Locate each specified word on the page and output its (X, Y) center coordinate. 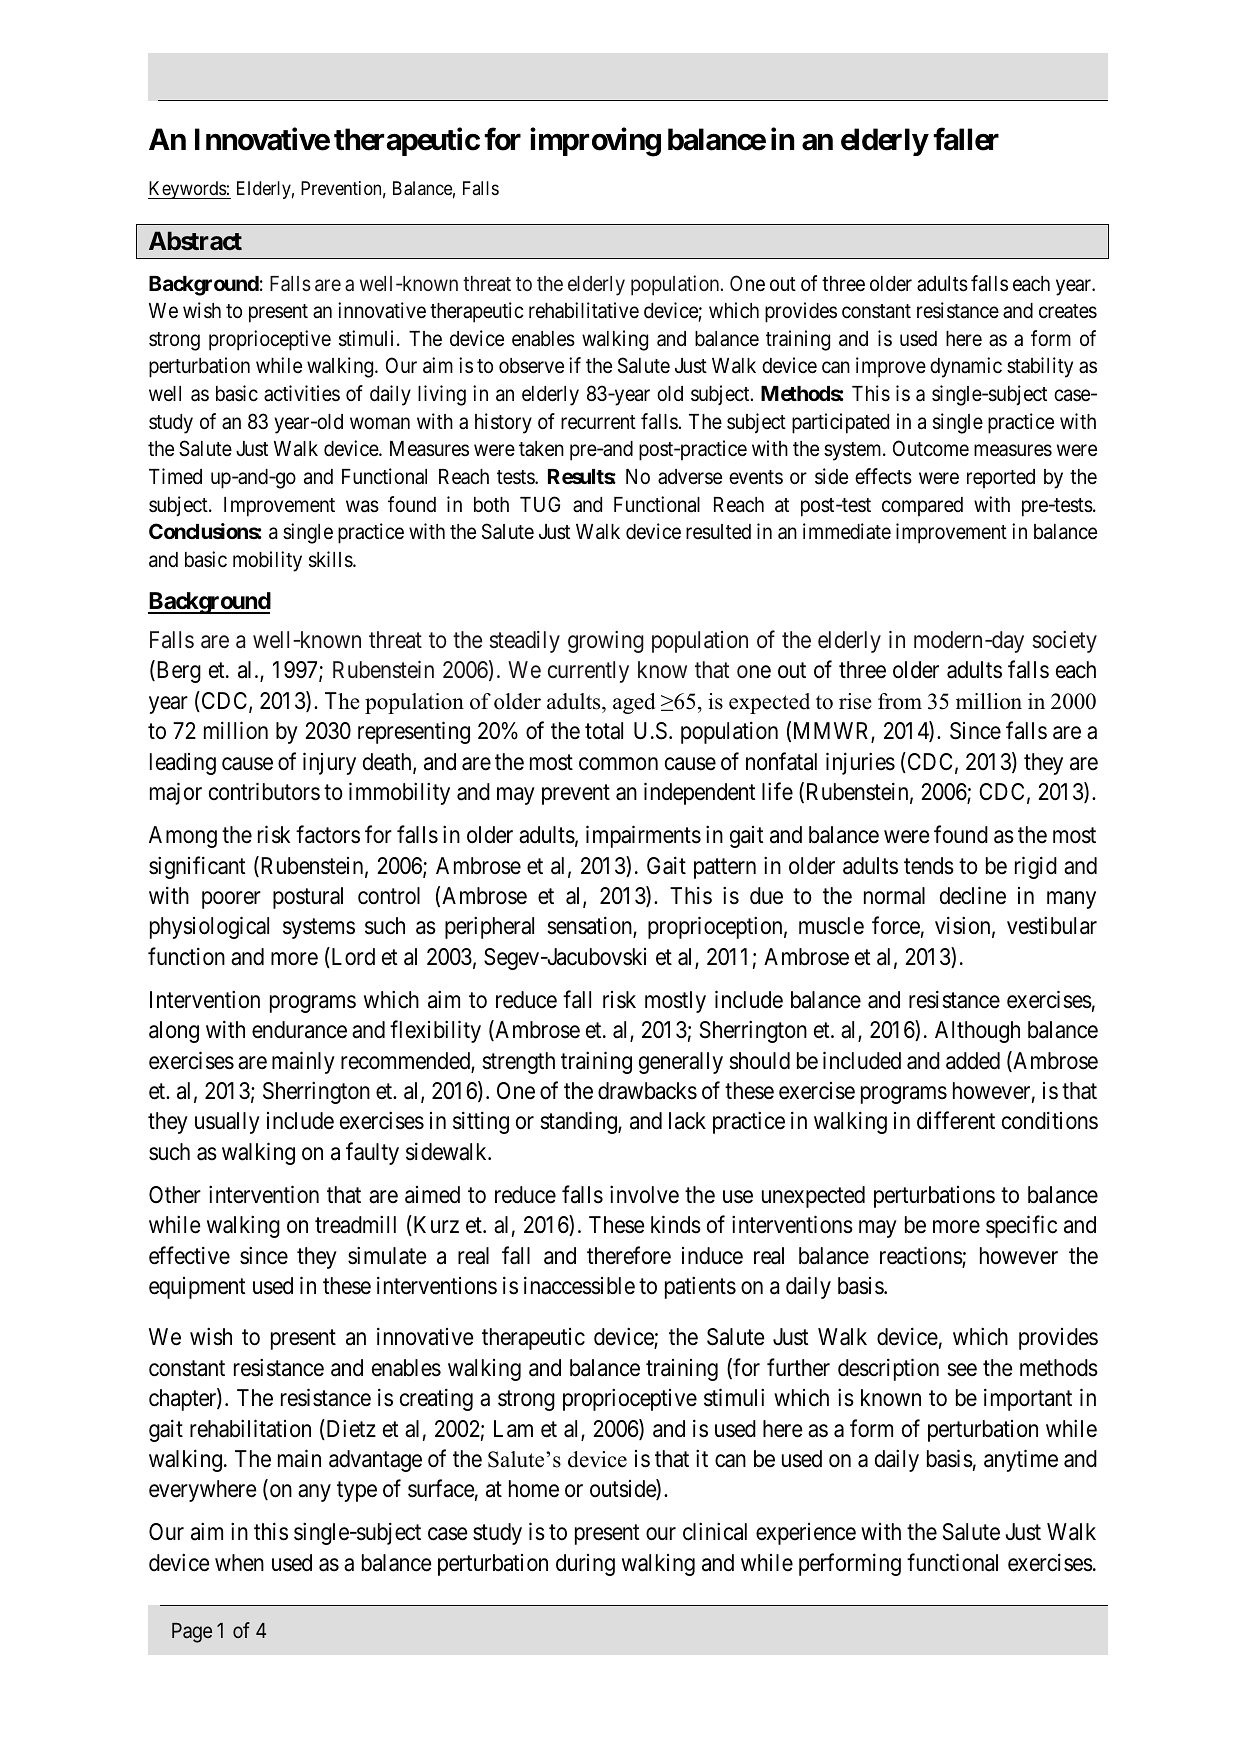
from (900, 701)
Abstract (195, 241)
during (585, 1565)
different (956, 1121)
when (239, 1563)
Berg (177, 672)
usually (227, 1123)
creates (1068, 311)
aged (634, 703)
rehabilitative (584, 310)
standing (579, 1123)
